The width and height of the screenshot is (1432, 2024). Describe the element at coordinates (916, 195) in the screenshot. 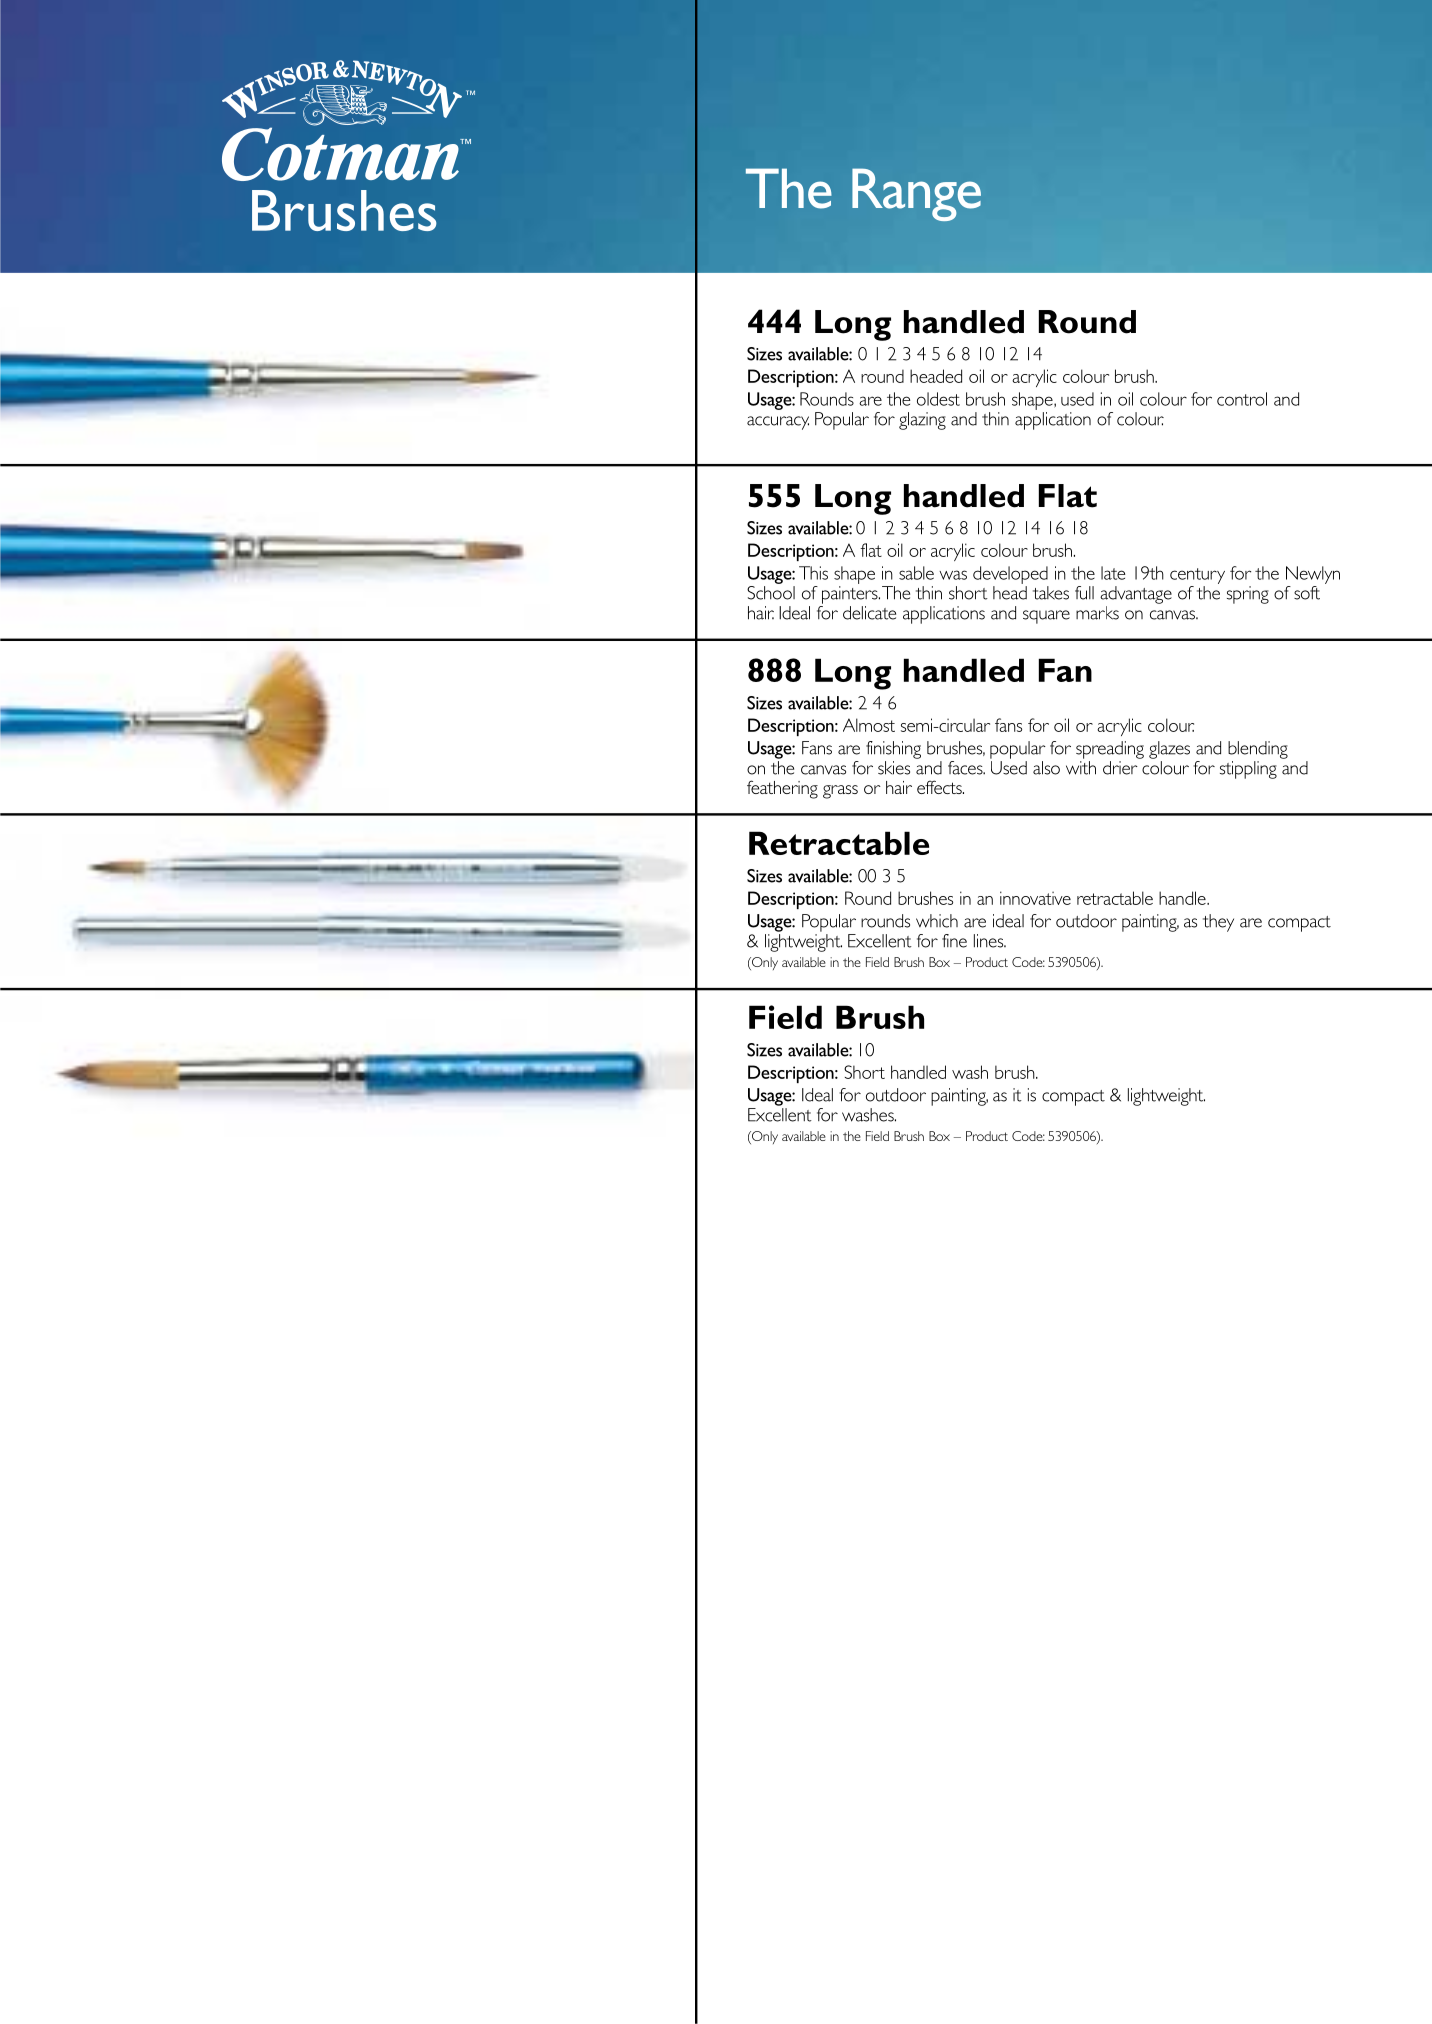

I see `Range` at that location.
